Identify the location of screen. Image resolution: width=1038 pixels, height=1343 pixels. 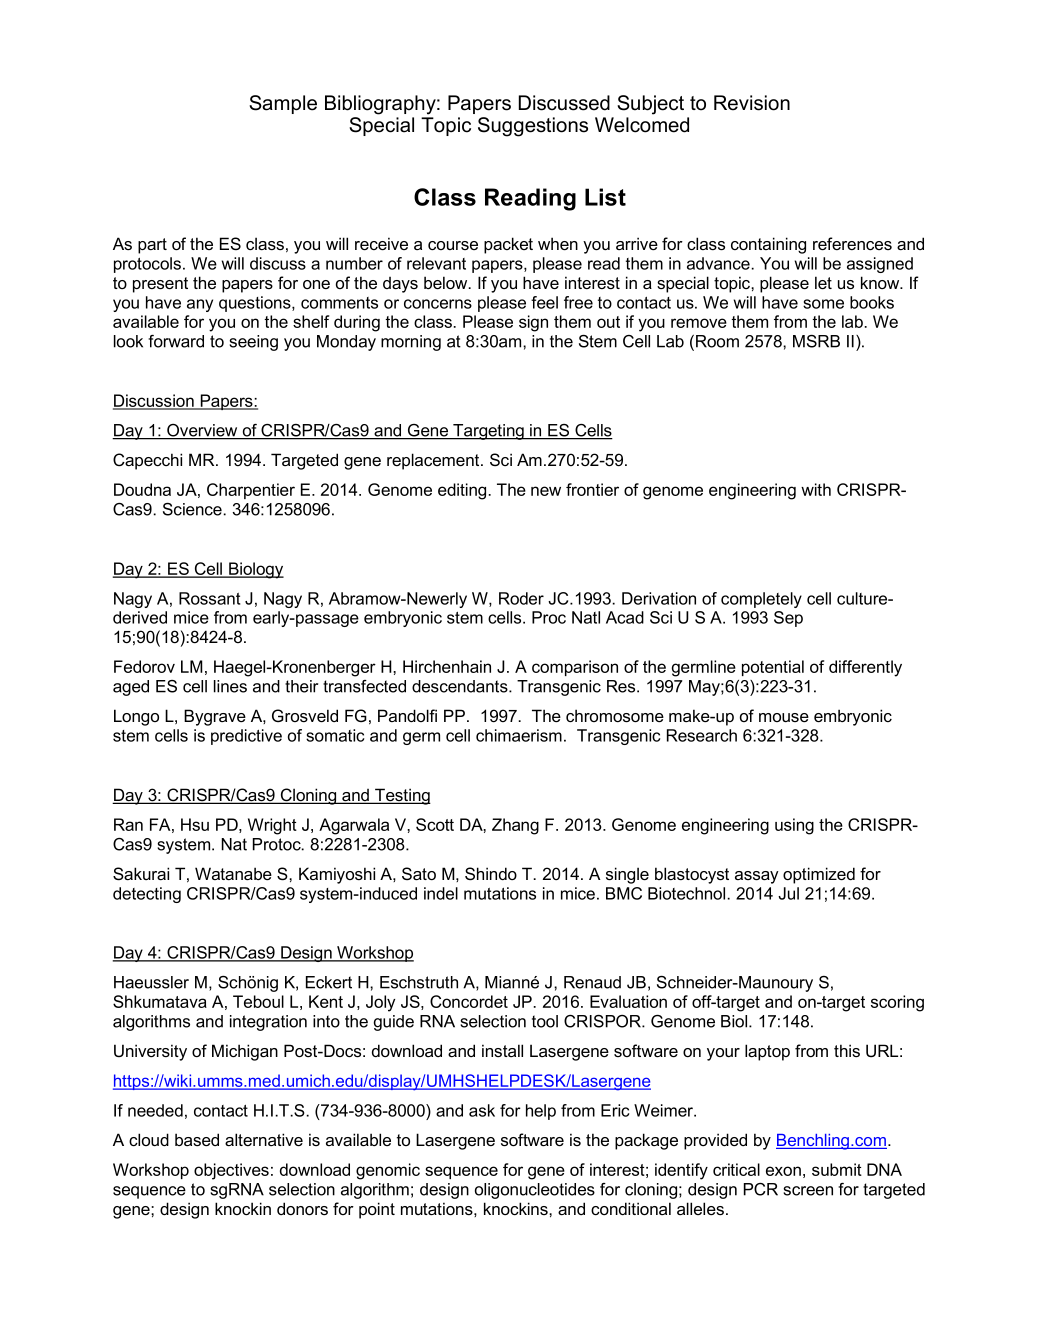
(808, 1191).
